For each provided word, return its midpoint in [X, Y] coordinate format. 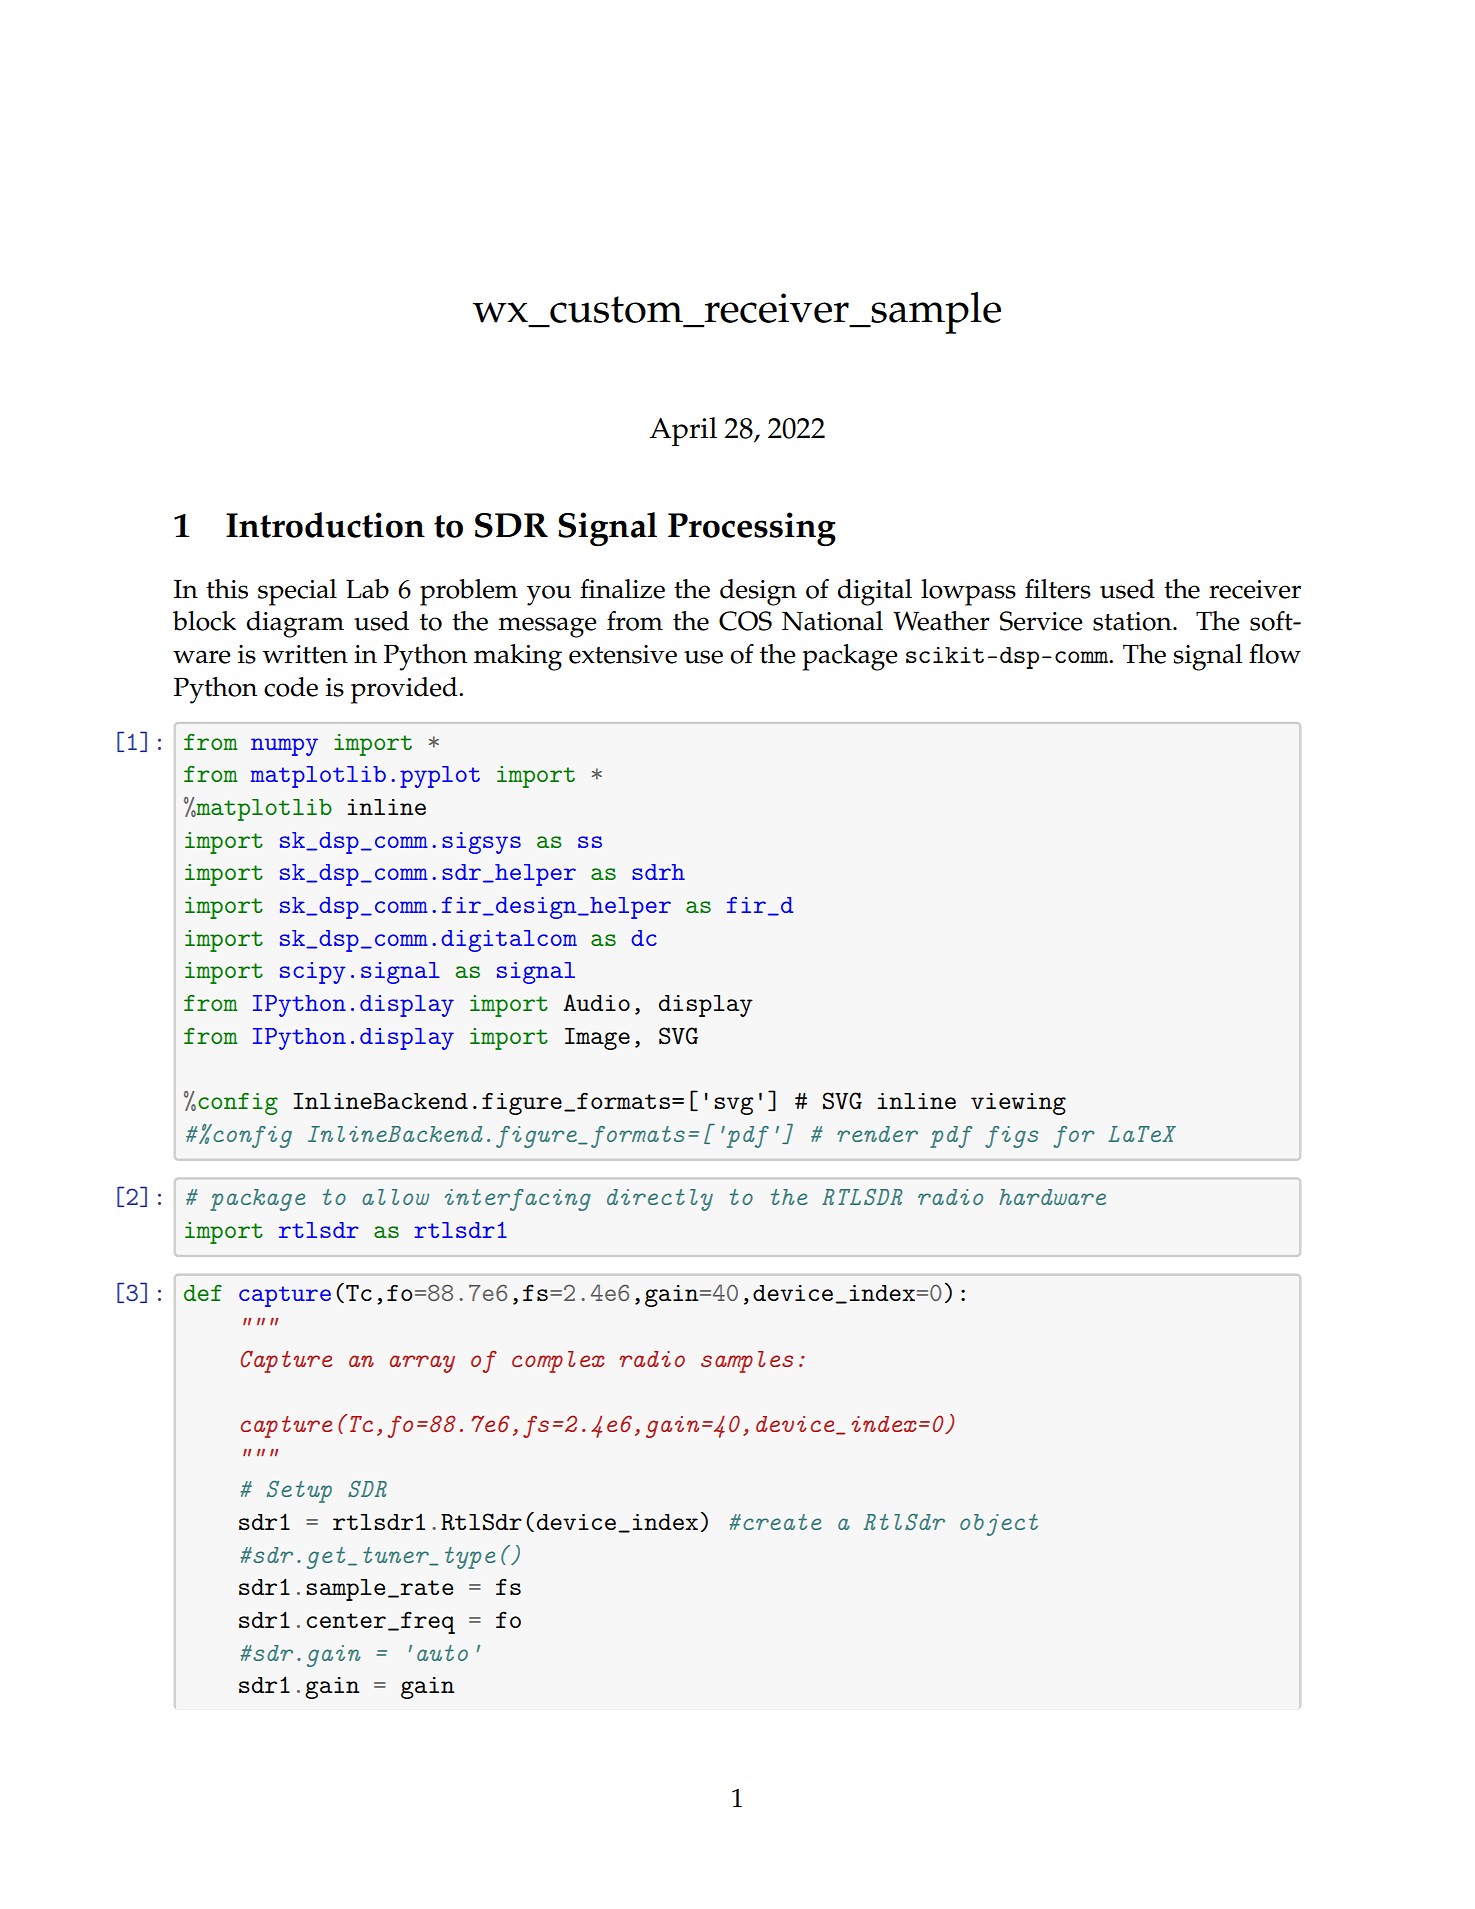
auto [442, 1653]
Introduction [325, 525]
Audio [596, 1002]
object [999, 1525]
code [291, 687]
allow [395, 1197]
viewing [1018, 1104]
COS [745, 621]
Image [597, 1039]
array [422, 1364]
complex [558, 1362]
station [1133, 621]
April [683, 431]
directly [660, 1200]
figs [1011, 1137]
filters [1058, 589]
